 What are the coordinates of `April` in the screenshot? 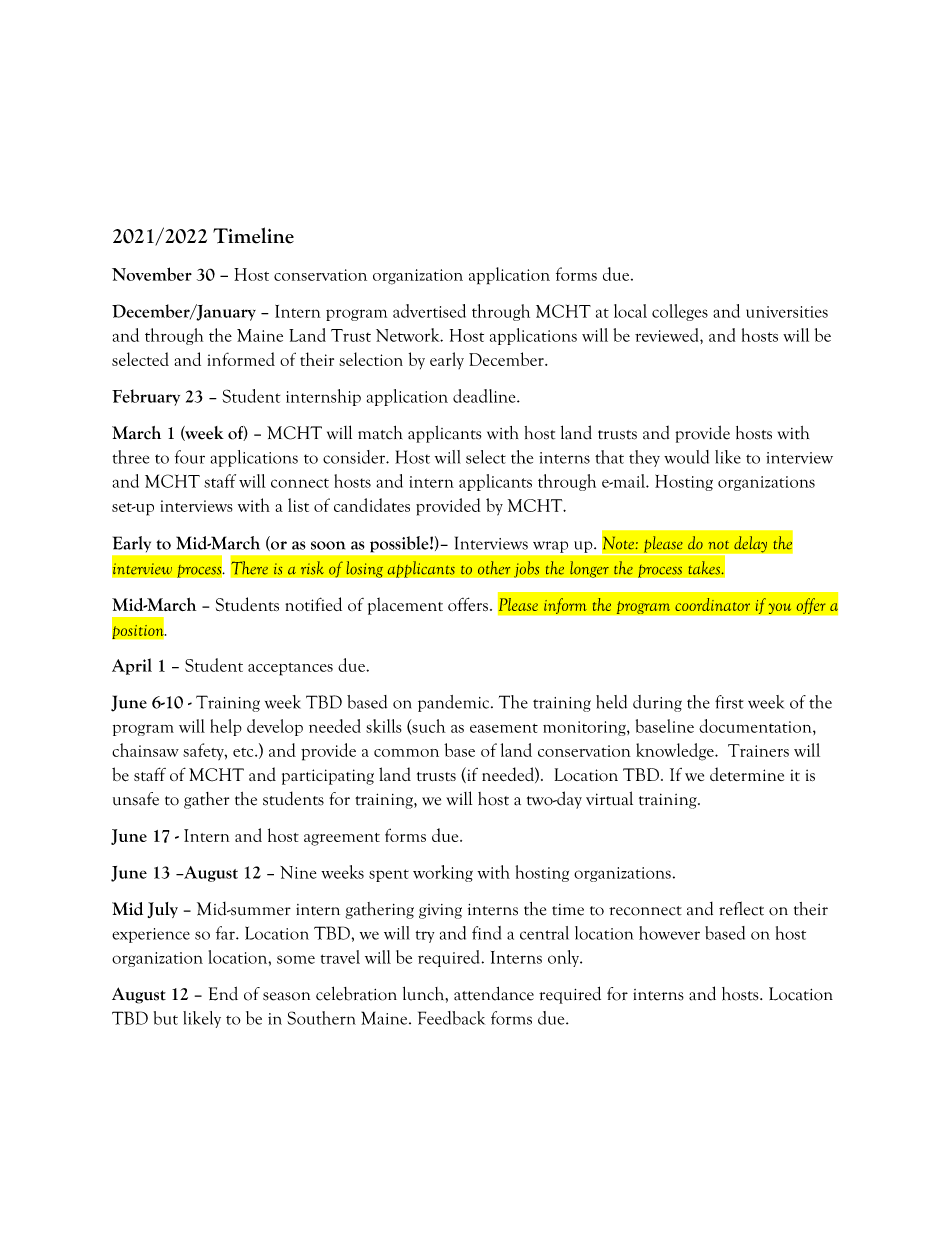 It's located at (132, 666).
